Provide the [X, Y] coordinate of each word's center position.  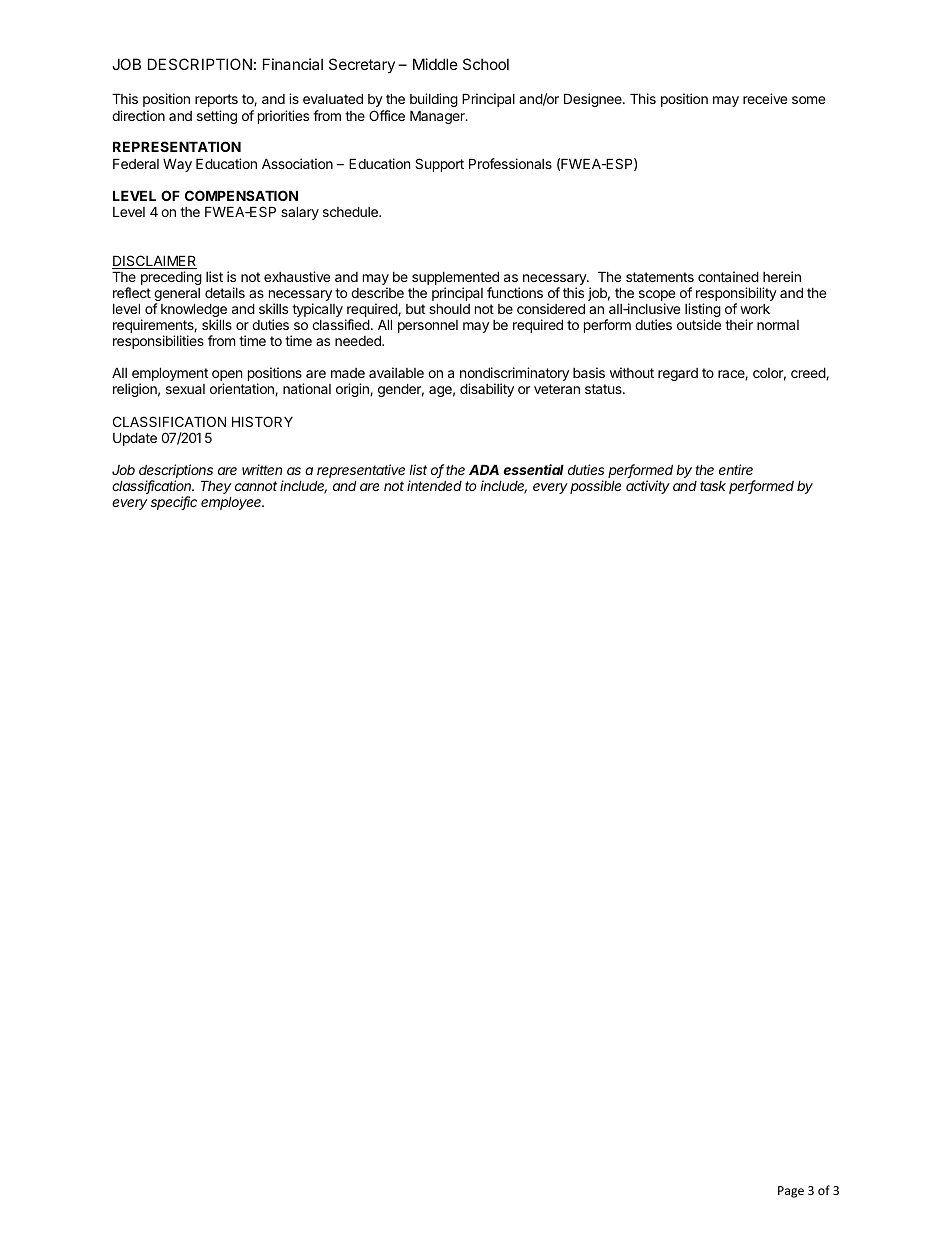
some [808, 100]
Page [791, 1192]
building [434, 102]
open [227, 377]
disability [487, 390]
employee [232, 503]
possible [595, 487]
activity [648, 487]
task [713, 486]
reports [216, 100]
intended [434, 485]
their [739, 324]
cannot [256, 486]
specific [173, 503]
